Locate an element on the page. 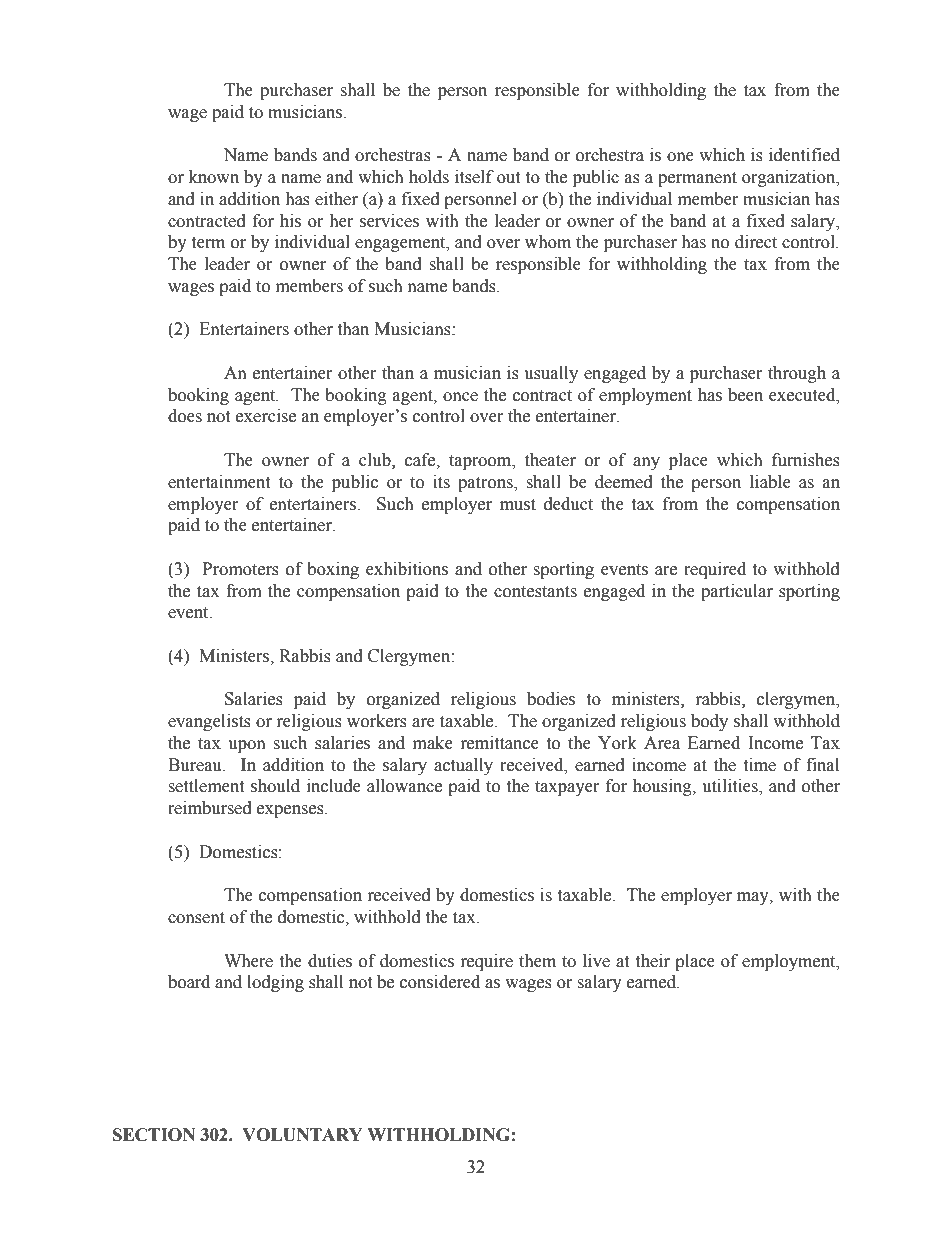 The width and height of the document is (952, 1233). liable is located at coordinates (770, 482).
